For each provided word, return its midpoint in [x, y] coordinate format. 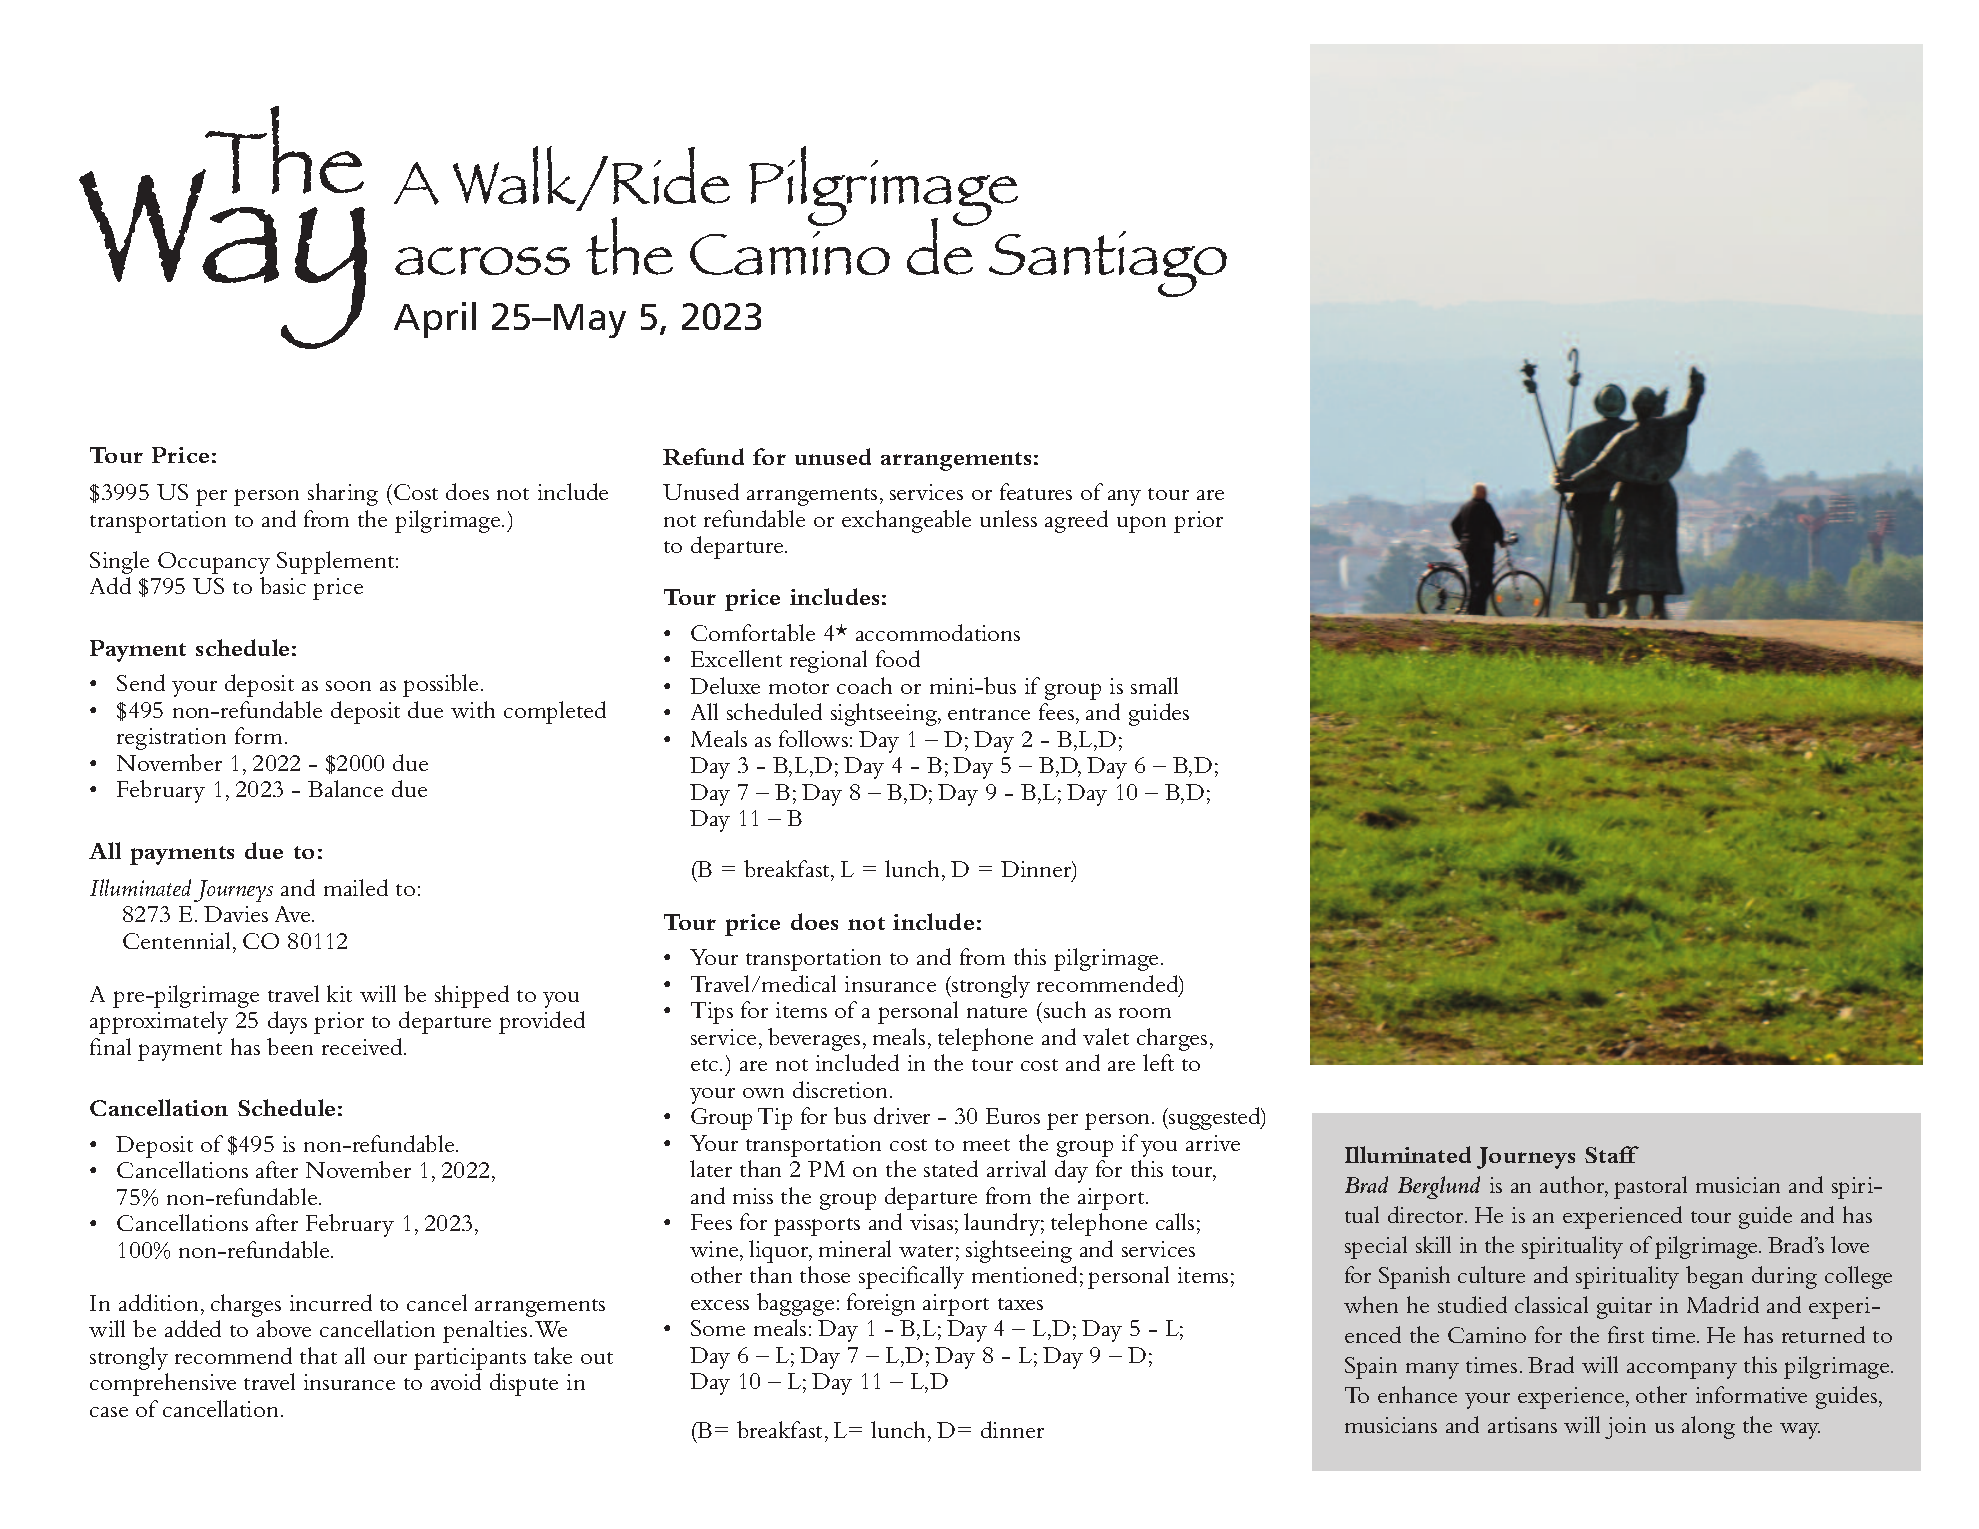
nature [997, 1012]
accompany [1682, 1370]
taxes [1020, 1304]
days [287, 1022]
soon [348, 686]
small [1154, 685]
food [898, 658]
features [1036, 491]
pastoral [1650, 1187]
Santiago [1108, 264]
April [435, 320]
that [318, 1355]
